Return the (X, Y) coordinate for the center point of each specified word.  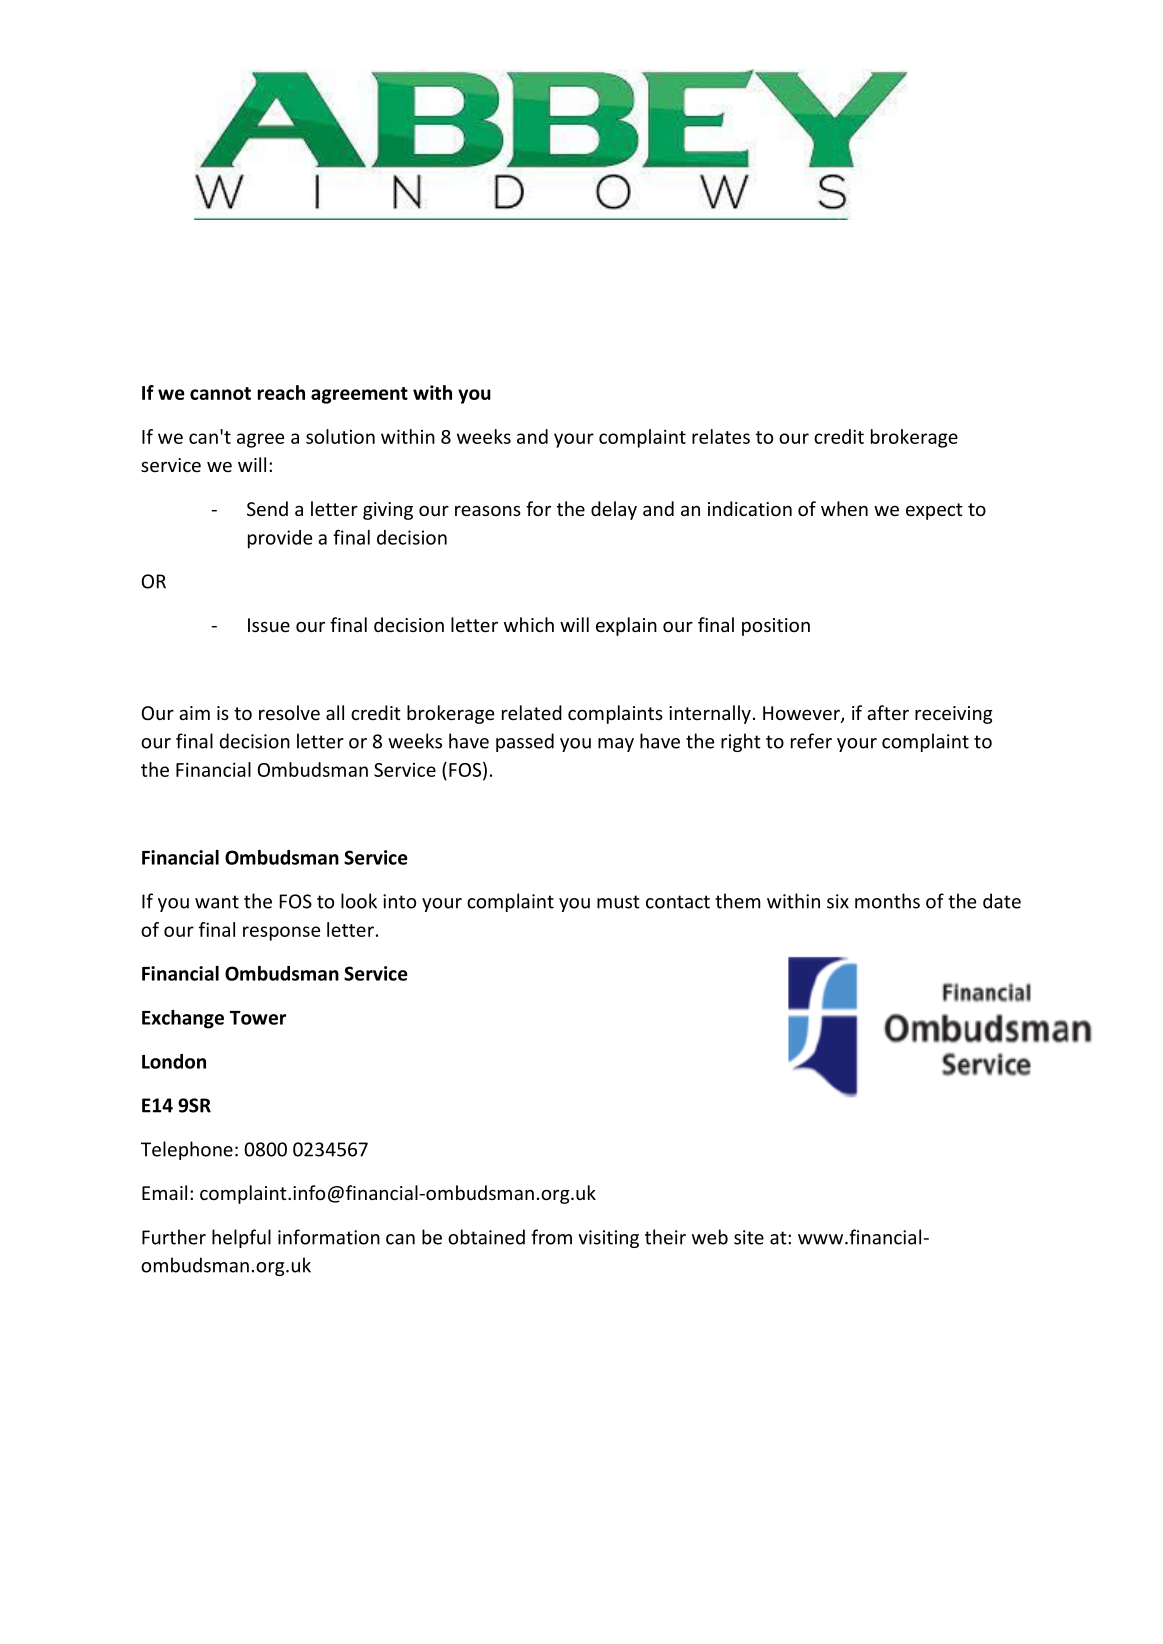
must (618, 902)
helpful (241, 1238)
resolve (289, 712)
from (551, 1237)
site (749, 1237)
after (888, 712)
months (887, 901)
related (532, 712)
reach (281, 392)
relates (721, 436)
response (281, 933)
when (844, 508)
